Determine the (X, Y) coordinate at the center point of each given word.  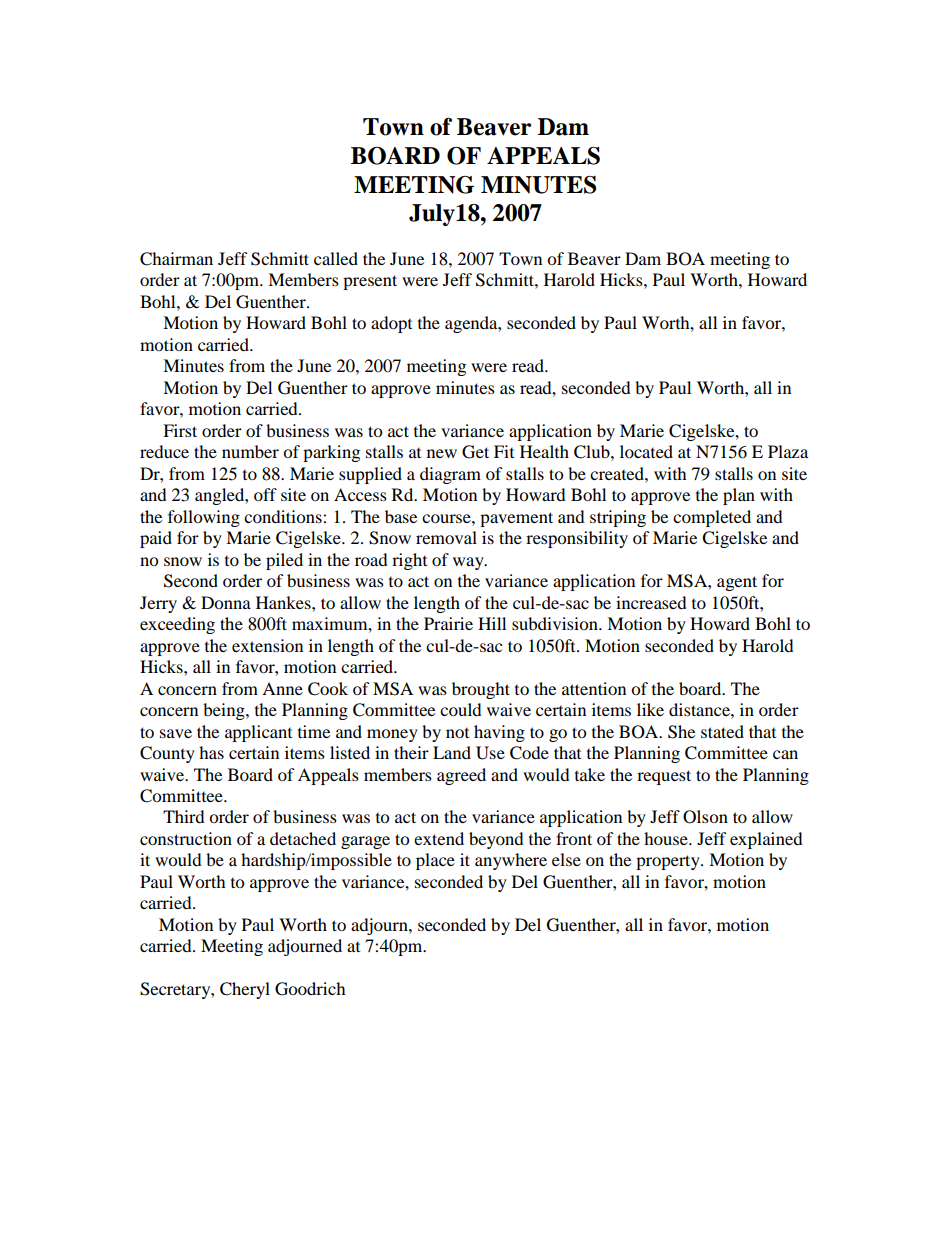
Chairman (176, 259)
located (646, 451)
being (225, 711)
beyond (496, 840)
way (469, 563)
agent (737, 583)
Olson (705, 817)
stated (722, 731)
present (370, 282)
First (180, 430)
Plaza (788, 451)
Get (475, 452)
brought (481, 690)
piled (284, 561)
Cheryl (245, 990)
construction (186, 838)
